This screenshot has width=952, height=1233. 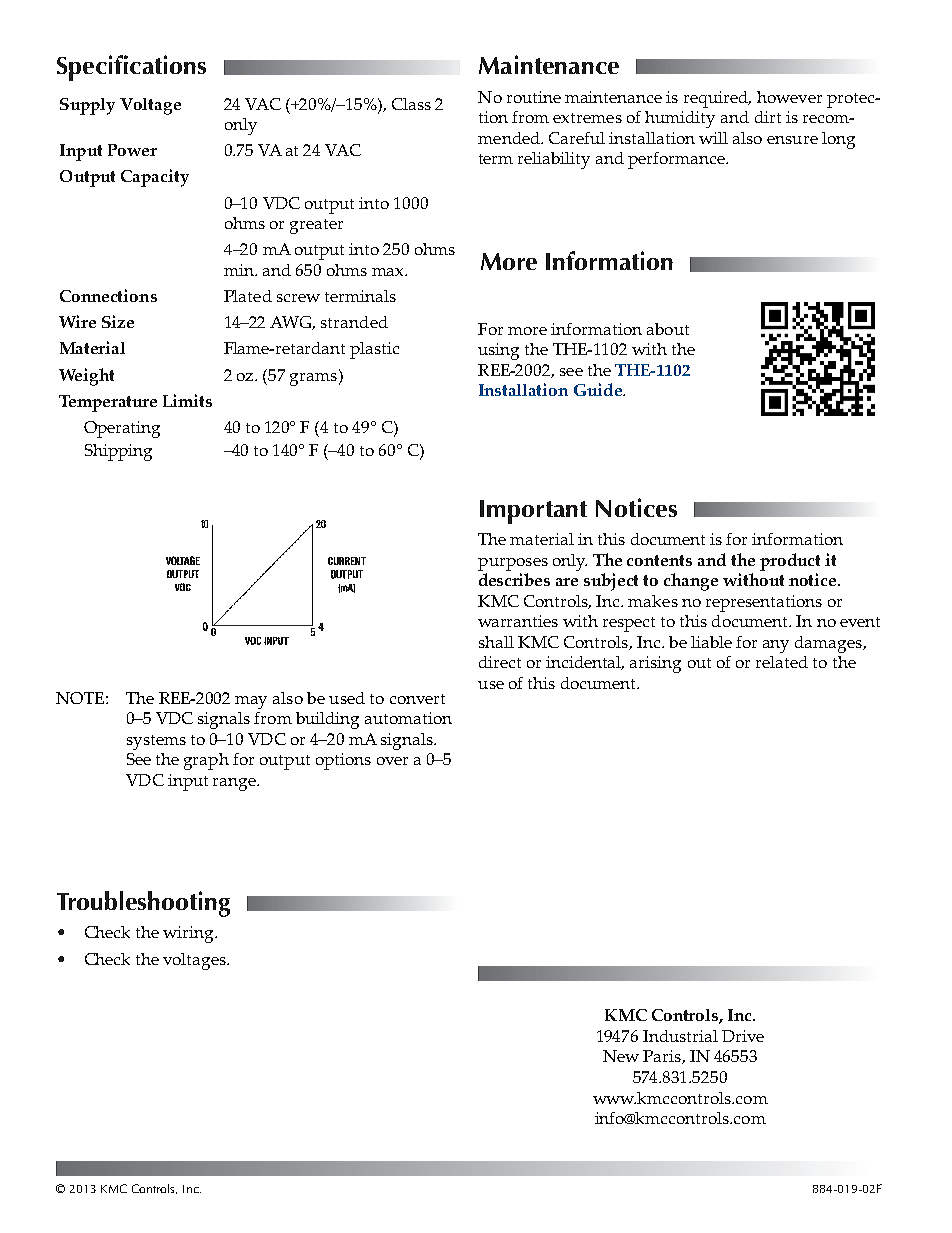 I want to click on over, so click(x=392, y=761).
